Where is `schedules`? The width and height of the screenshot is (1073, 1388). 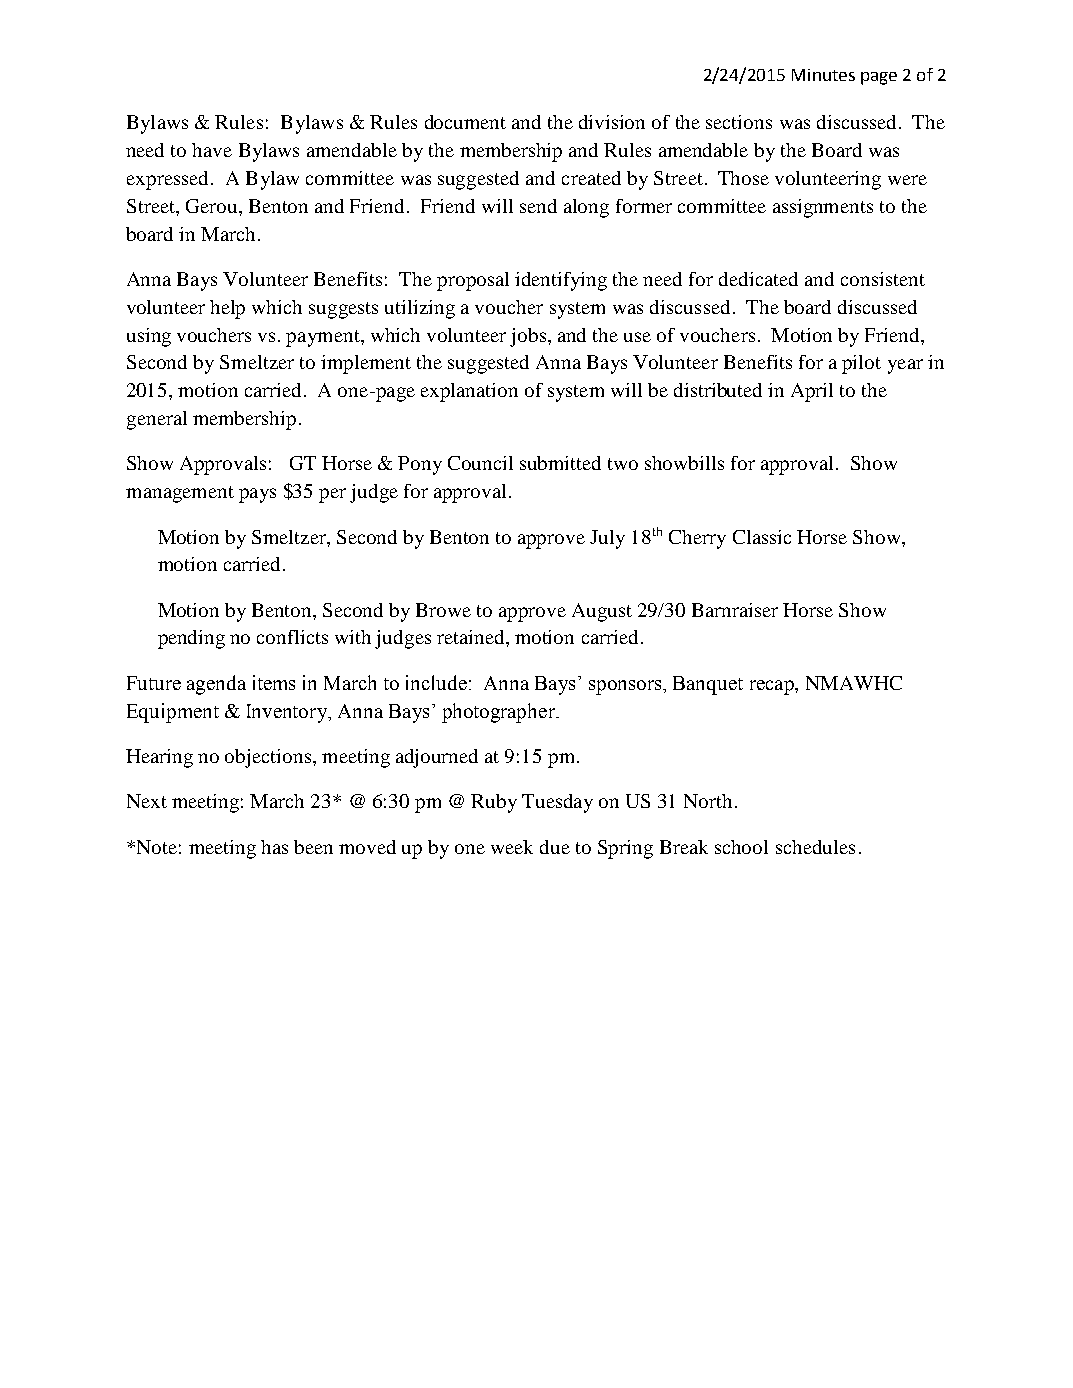
schedules is located at coordinates (815, 847).
